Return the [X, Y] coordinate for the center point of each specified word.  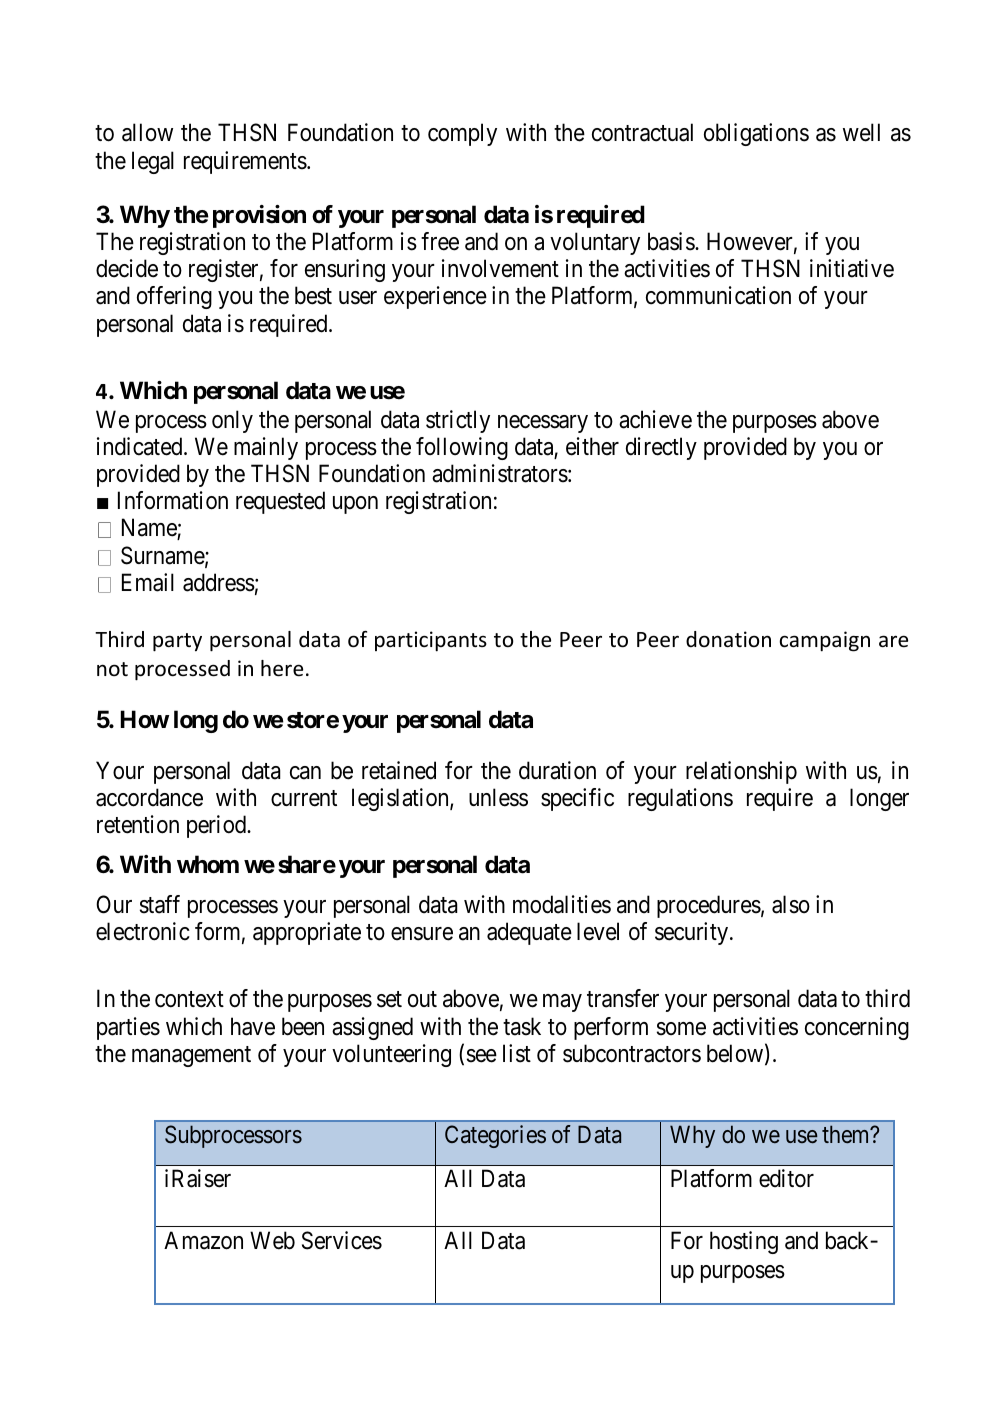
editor [786, 1178]
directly [661, 448]
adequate [529, 933]
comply [462, 134]
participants [431, 641]
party [177, 642]
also [791, 904]
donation [728, 639]
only [232, 421]
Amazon [203, 1240]
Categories [495, 1136]
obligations [756, 134]
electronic [143, 931]
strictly [458, 421]
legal [153, 162]
